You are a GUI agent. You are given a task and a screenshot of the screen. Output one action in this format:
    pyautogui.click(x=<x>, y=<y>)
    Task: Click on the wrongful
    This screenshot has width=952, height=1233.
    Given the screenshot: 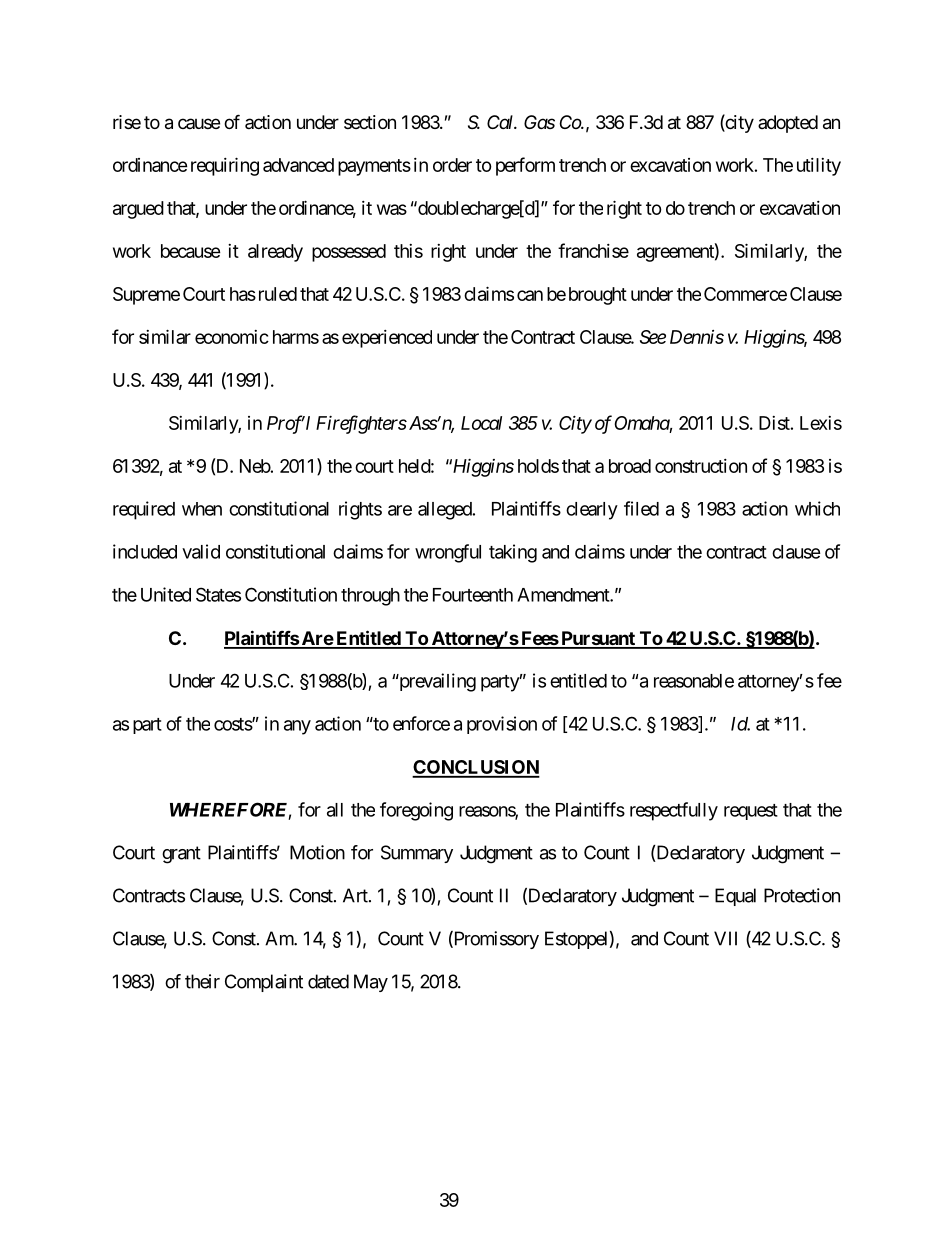 What is the action you would take?
    pyautogui.click(x=448, y=553)
